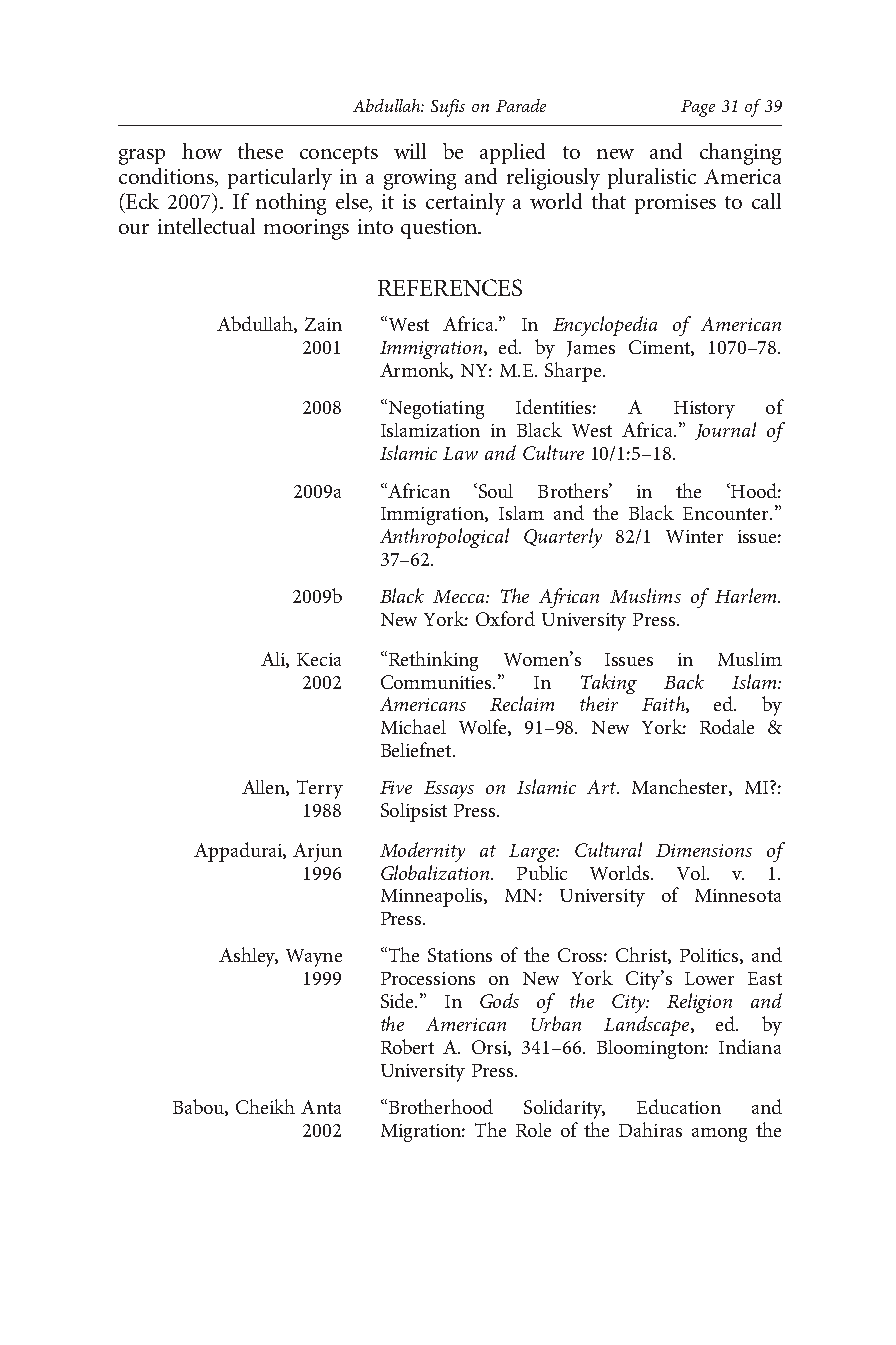 This screenshot has height=1345, width=896. Describe the element at coordinates (747, 595) in the screenshot. I see `Harlem` at that location.
